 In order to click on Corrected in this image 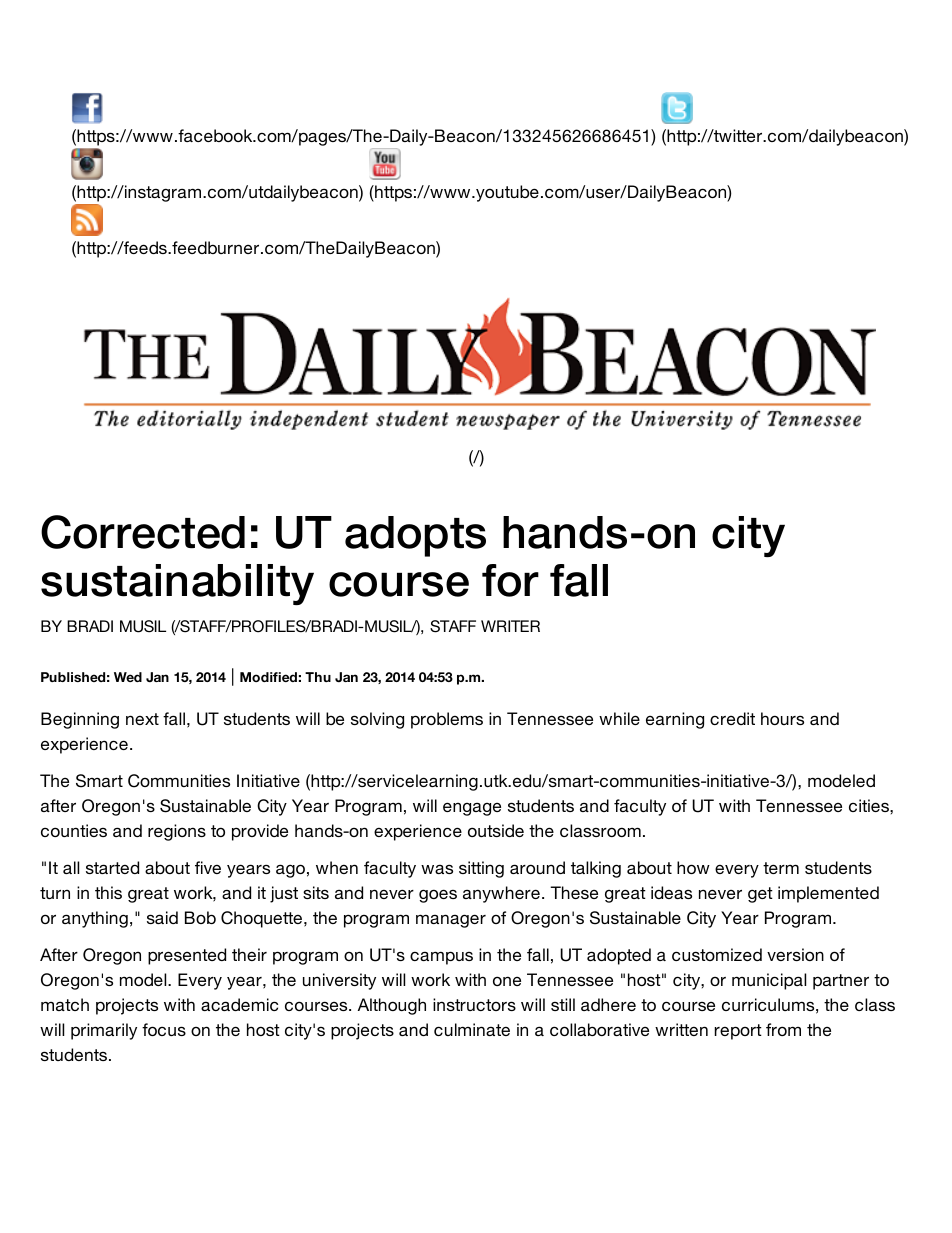, I will do `click(143, 532)`.
